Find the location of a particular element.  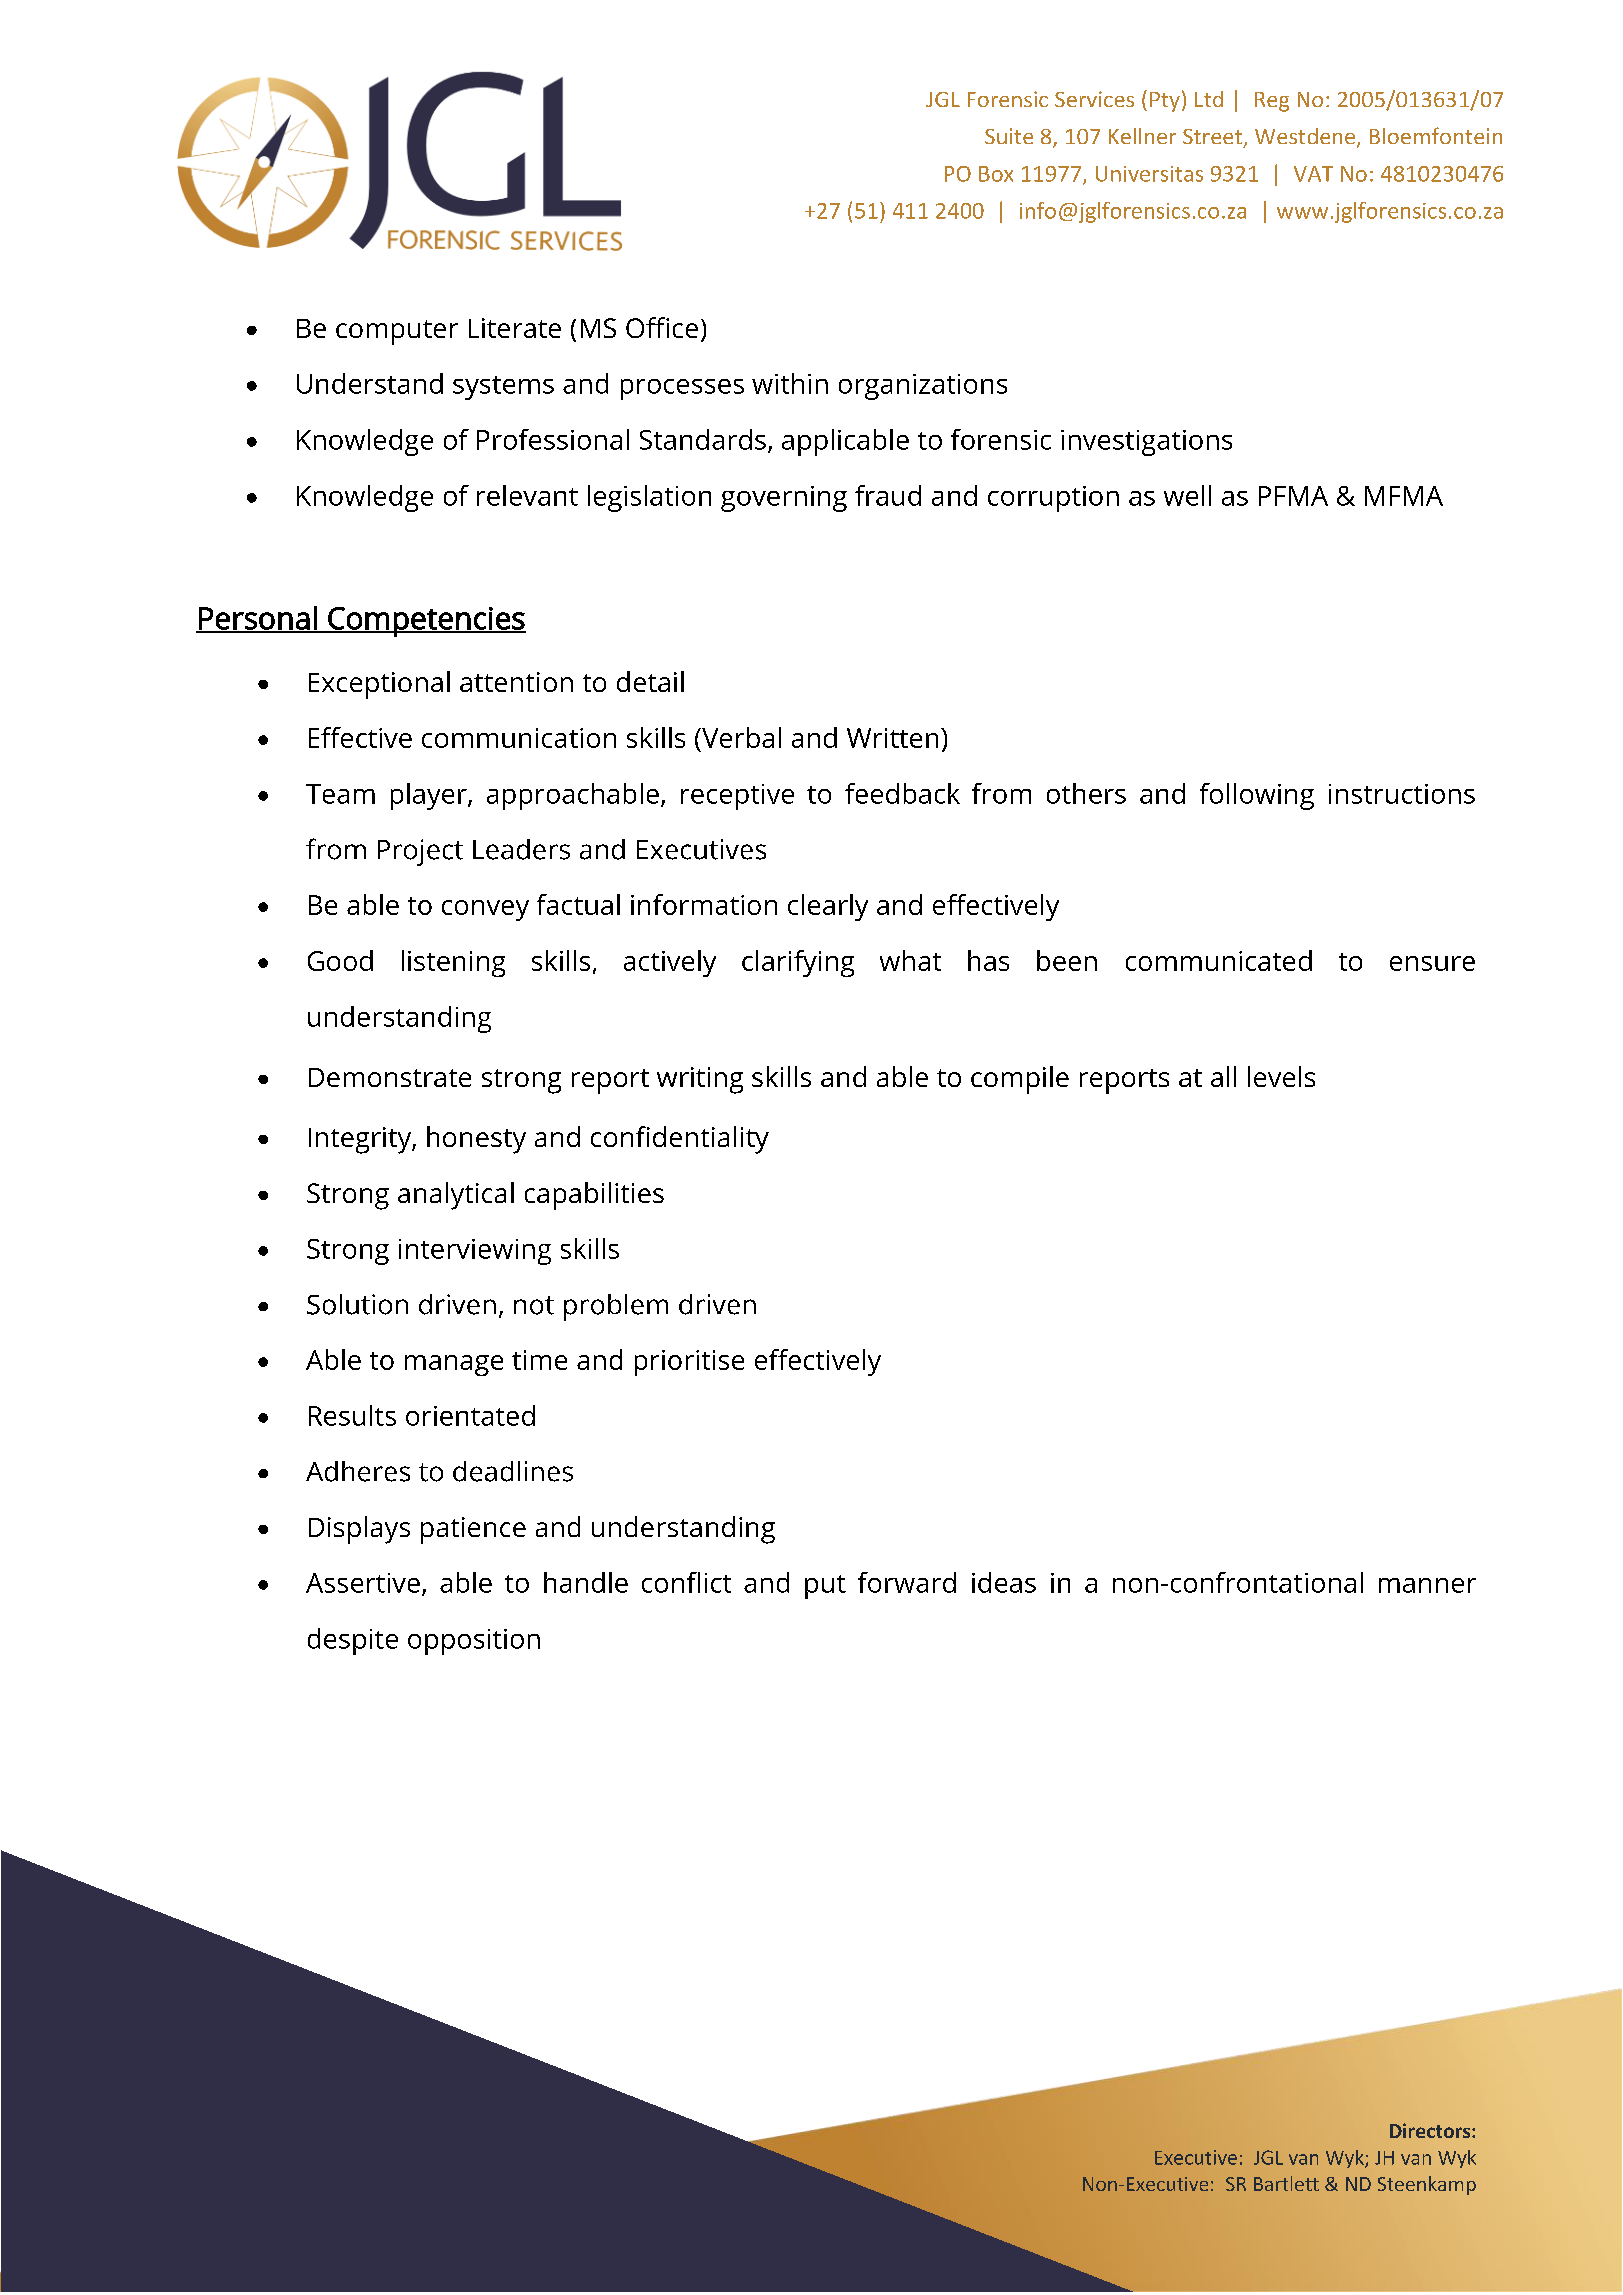

computer is located at coordinates (397, 332).
